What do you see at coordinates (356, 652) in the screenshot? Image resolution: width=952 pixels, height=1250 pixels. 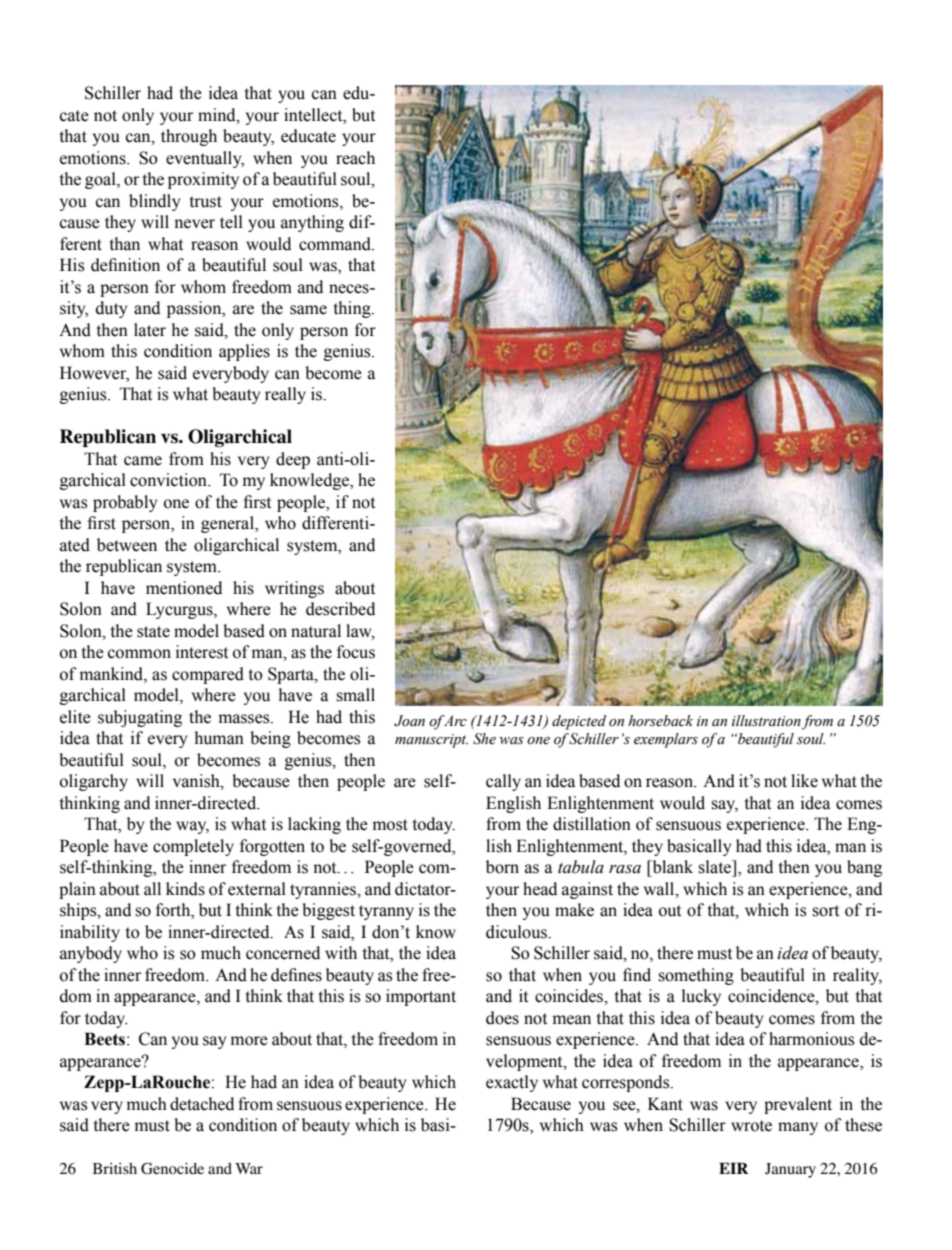 I see `focus` at bounding box center [356, 652].
